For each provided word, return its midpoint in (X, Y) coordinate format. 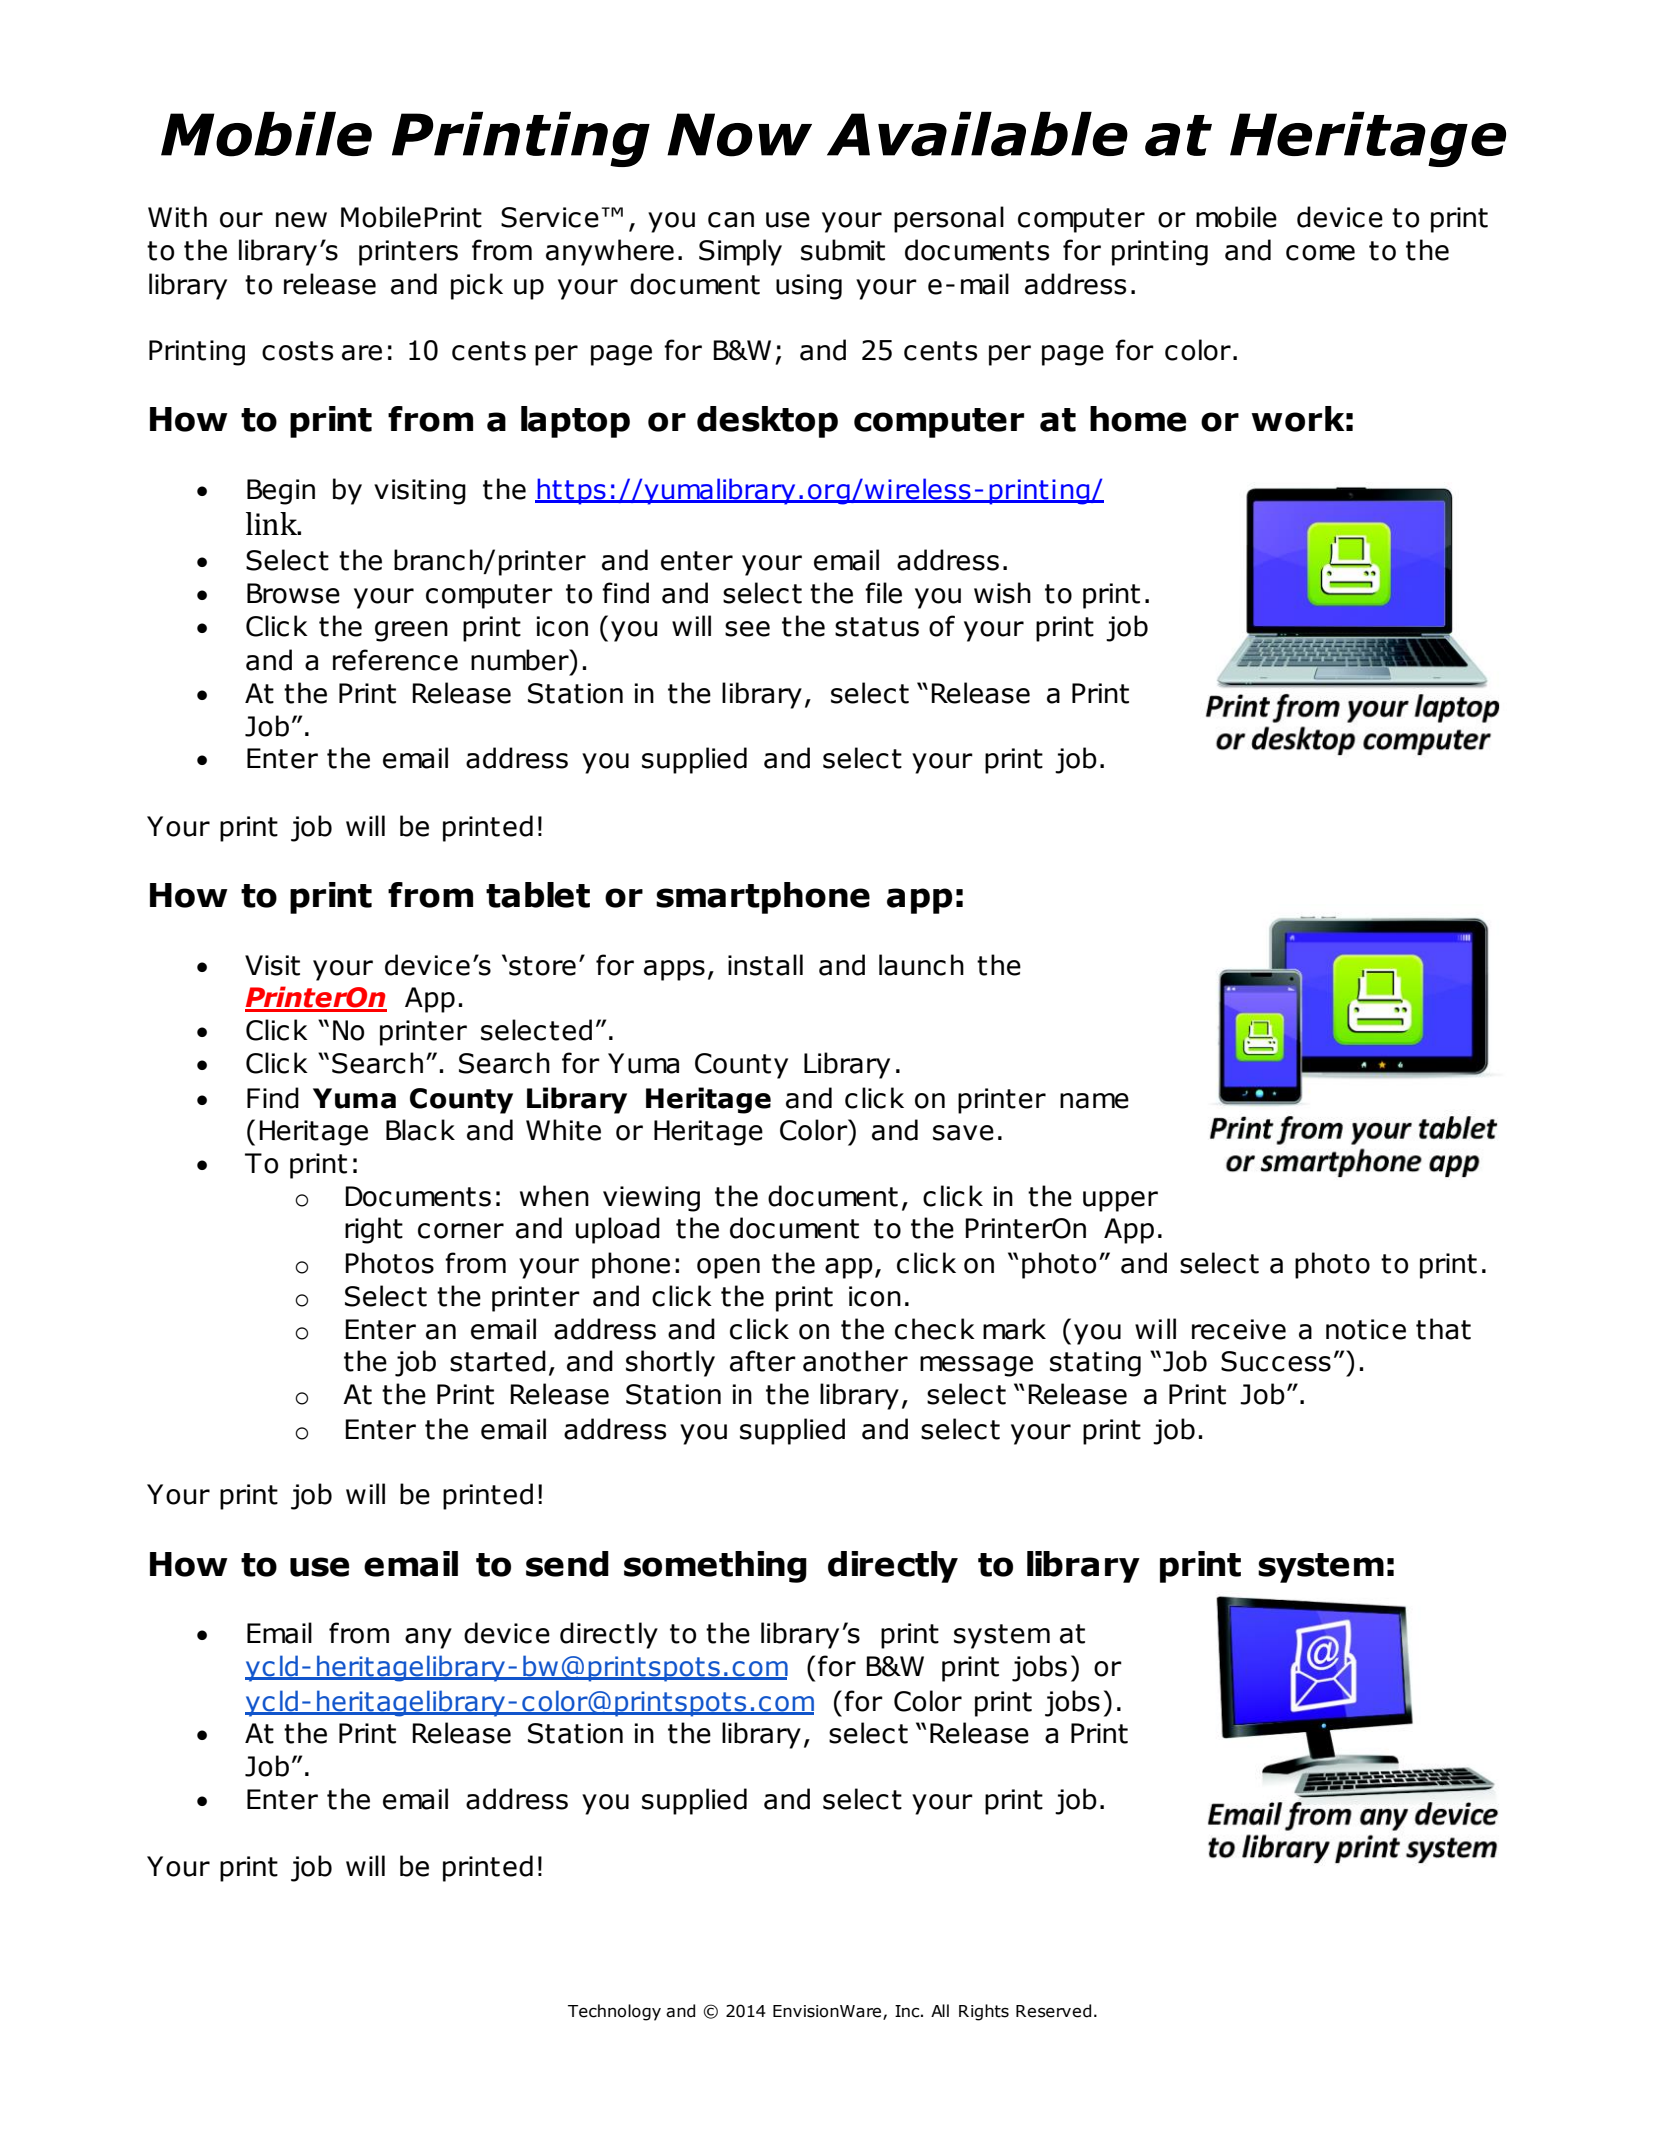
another (855, 1361)
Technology (614, 2012)
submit (843, 250)
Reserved (1053, 2011)
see (747, 629)
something (715, 1567)
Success (1276, 1361)
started (498, 1361)
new (301, 220)
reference (395, 660)
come (1320, 253)
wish (1002, 593)
